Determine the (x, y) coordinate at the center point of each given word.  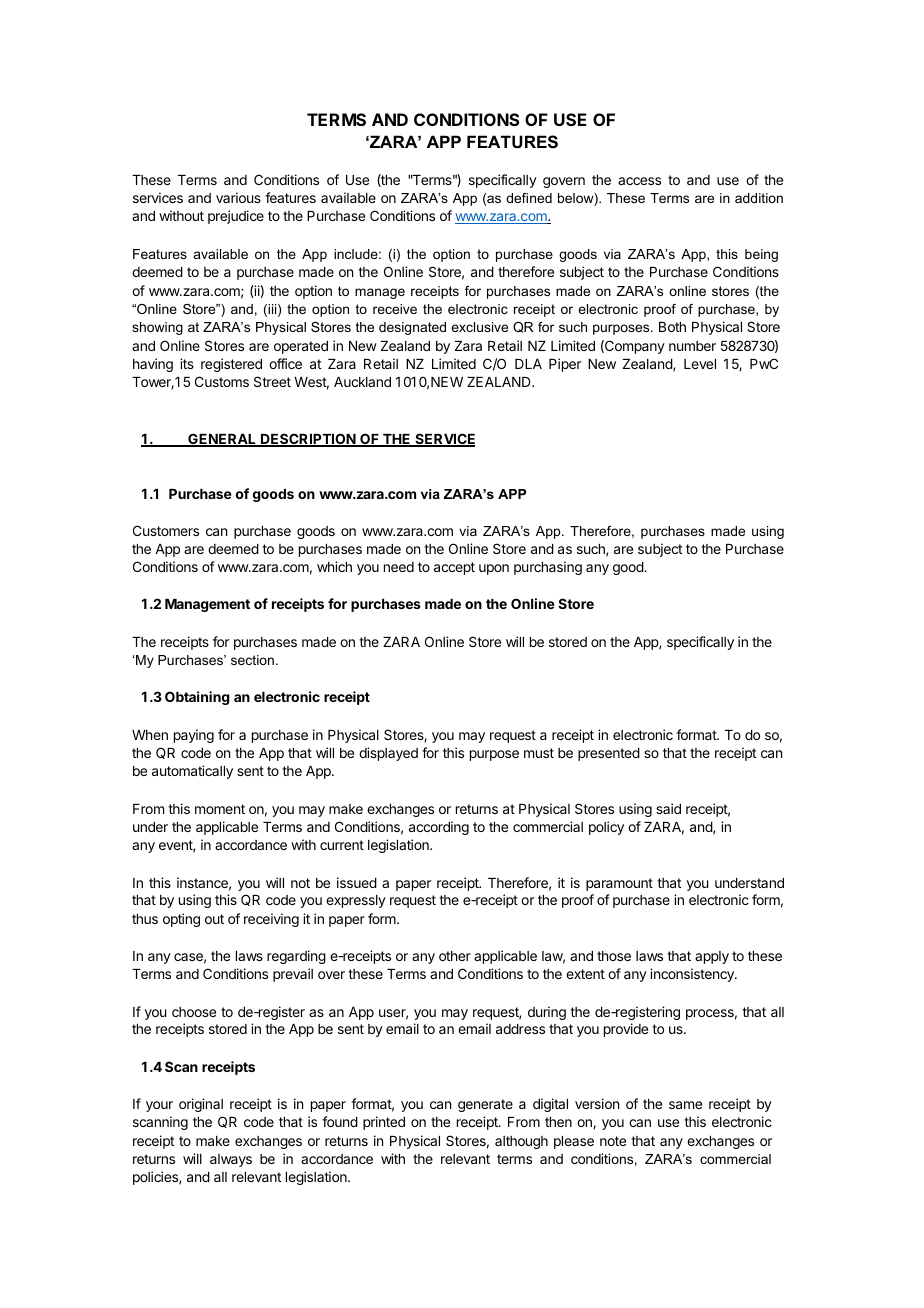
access (639, 181)
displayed (388, 754)
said (668, 808)
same (685, 1105)
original (201, 1105)
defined (529, 198)
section (252, 660)
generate (485, 1105)
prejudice (236, 217)
